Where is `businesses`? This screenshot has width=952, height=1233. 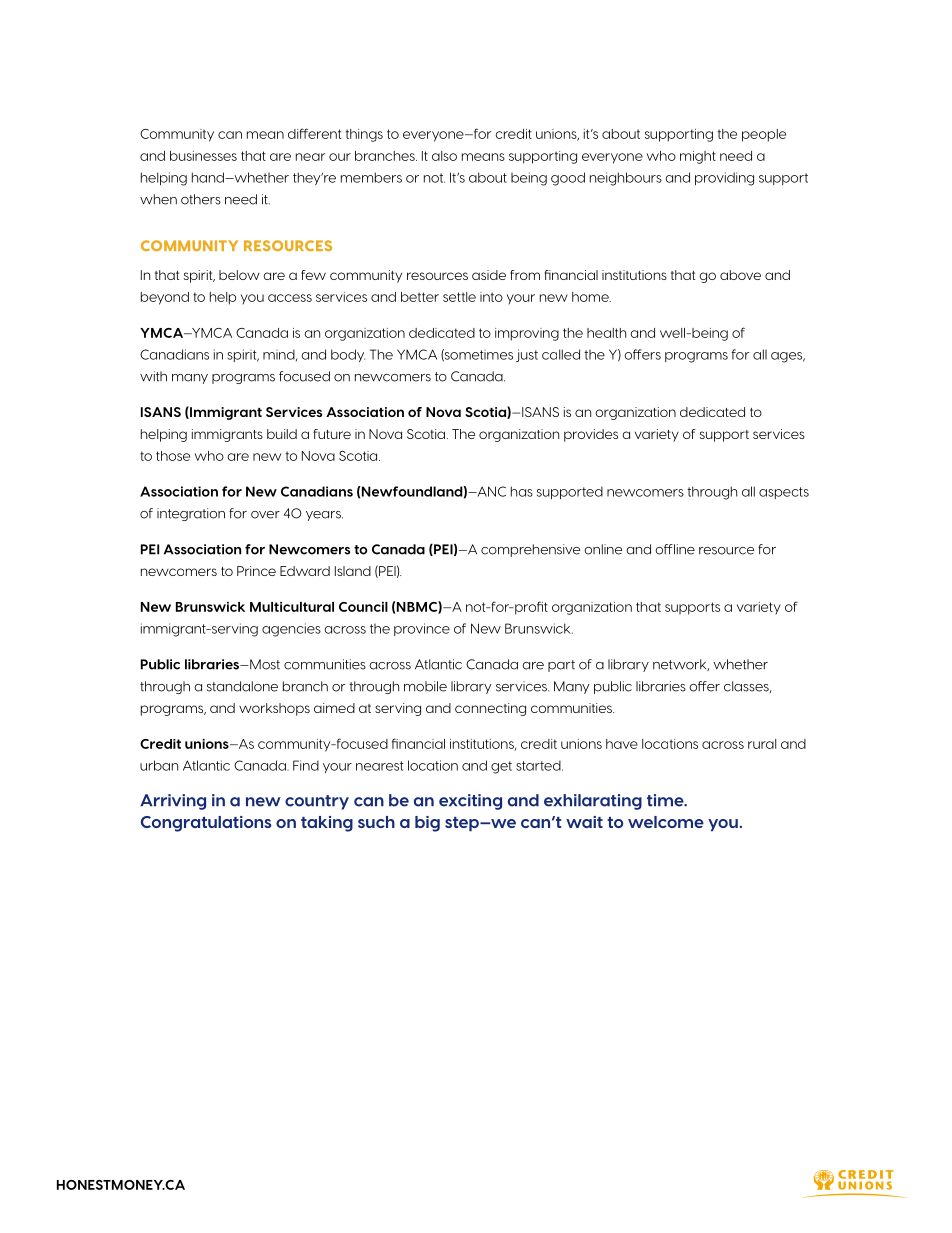
businesses is located at coordinates (203, 156).
